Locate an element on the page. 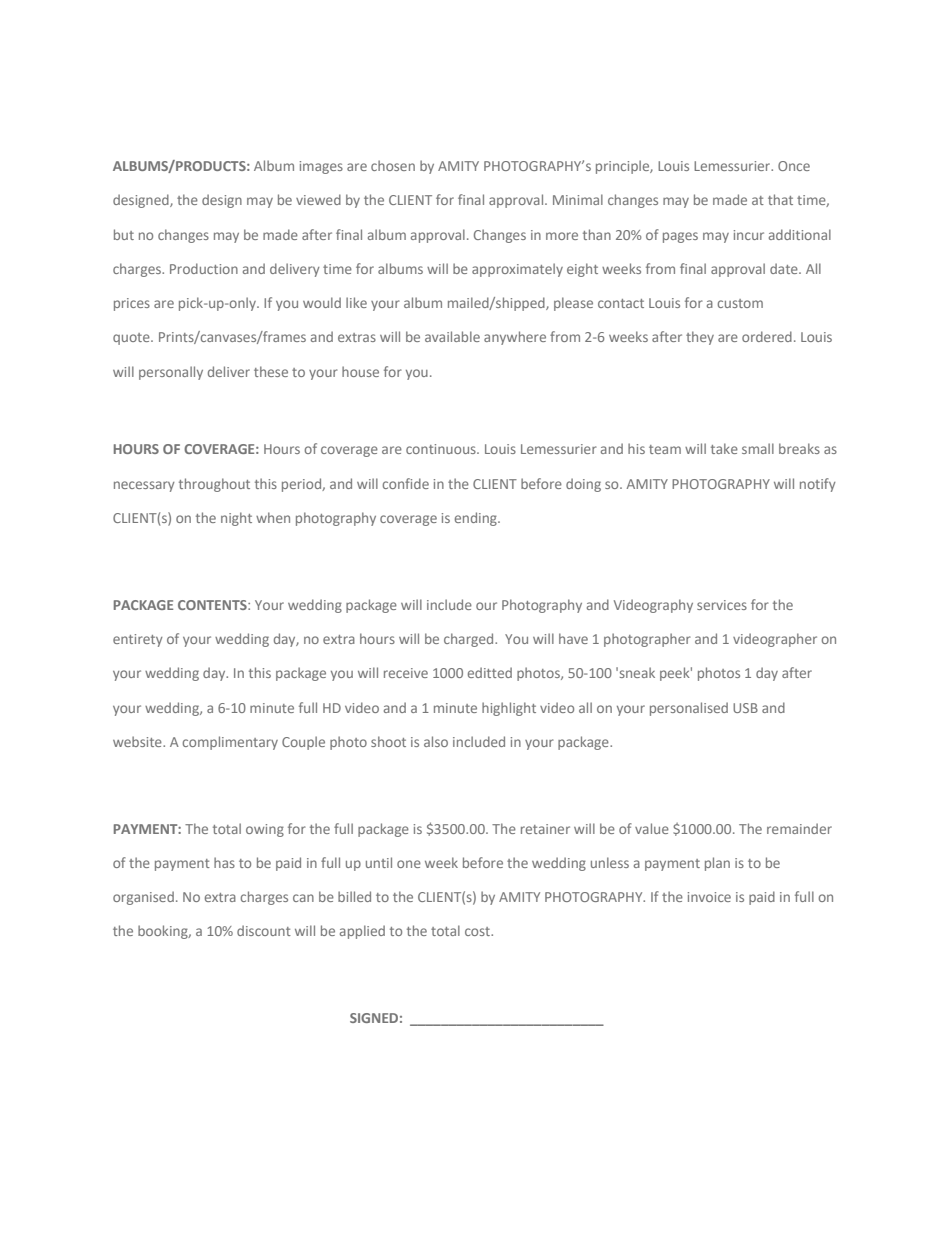 Image resolution: width=952 pixels, height=1233 pixels. that is located at coordinates (780, 199).
